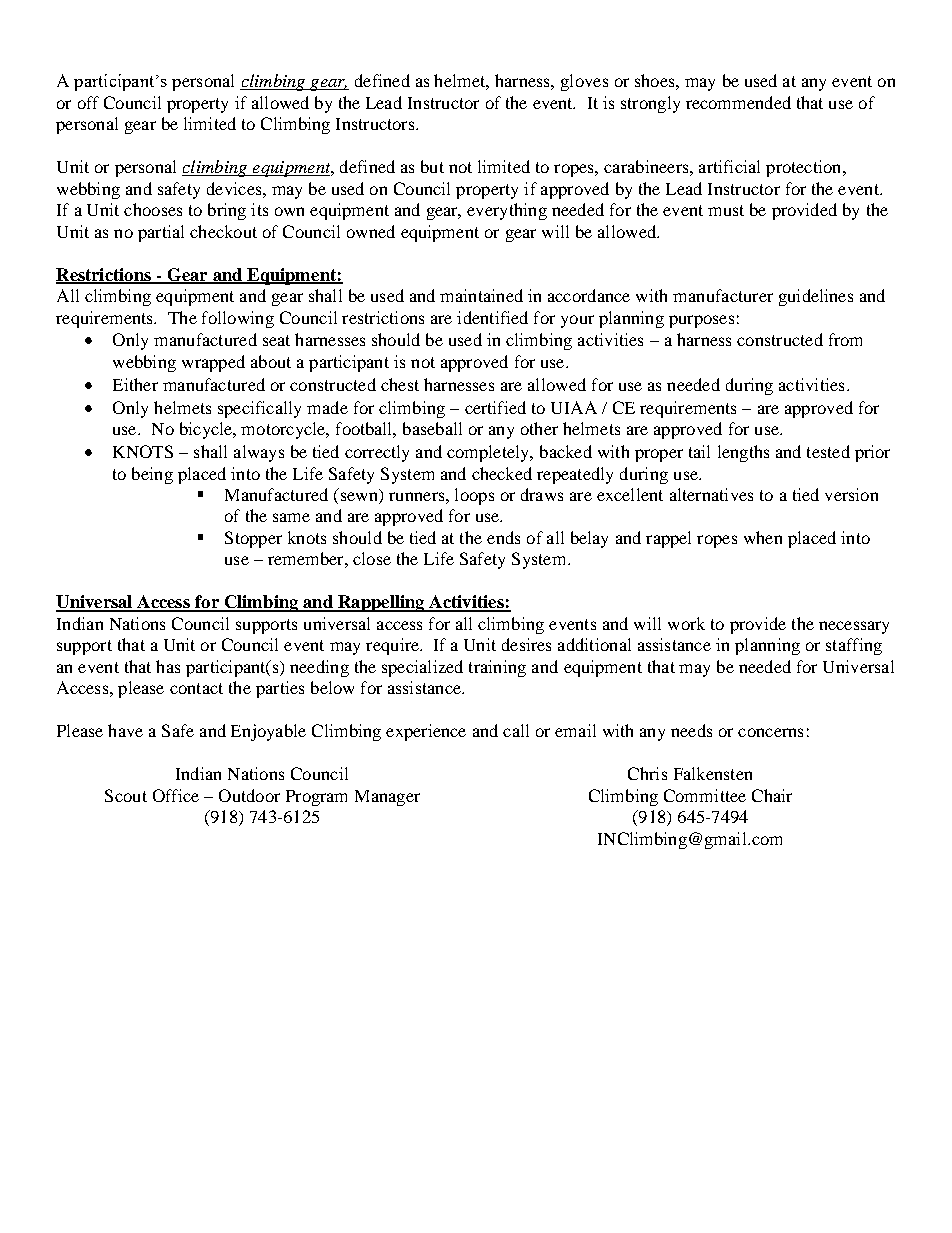  What do you see at coordinates (772, 795) in the page?
I see `Chair` at bounding box center [772, 795].
